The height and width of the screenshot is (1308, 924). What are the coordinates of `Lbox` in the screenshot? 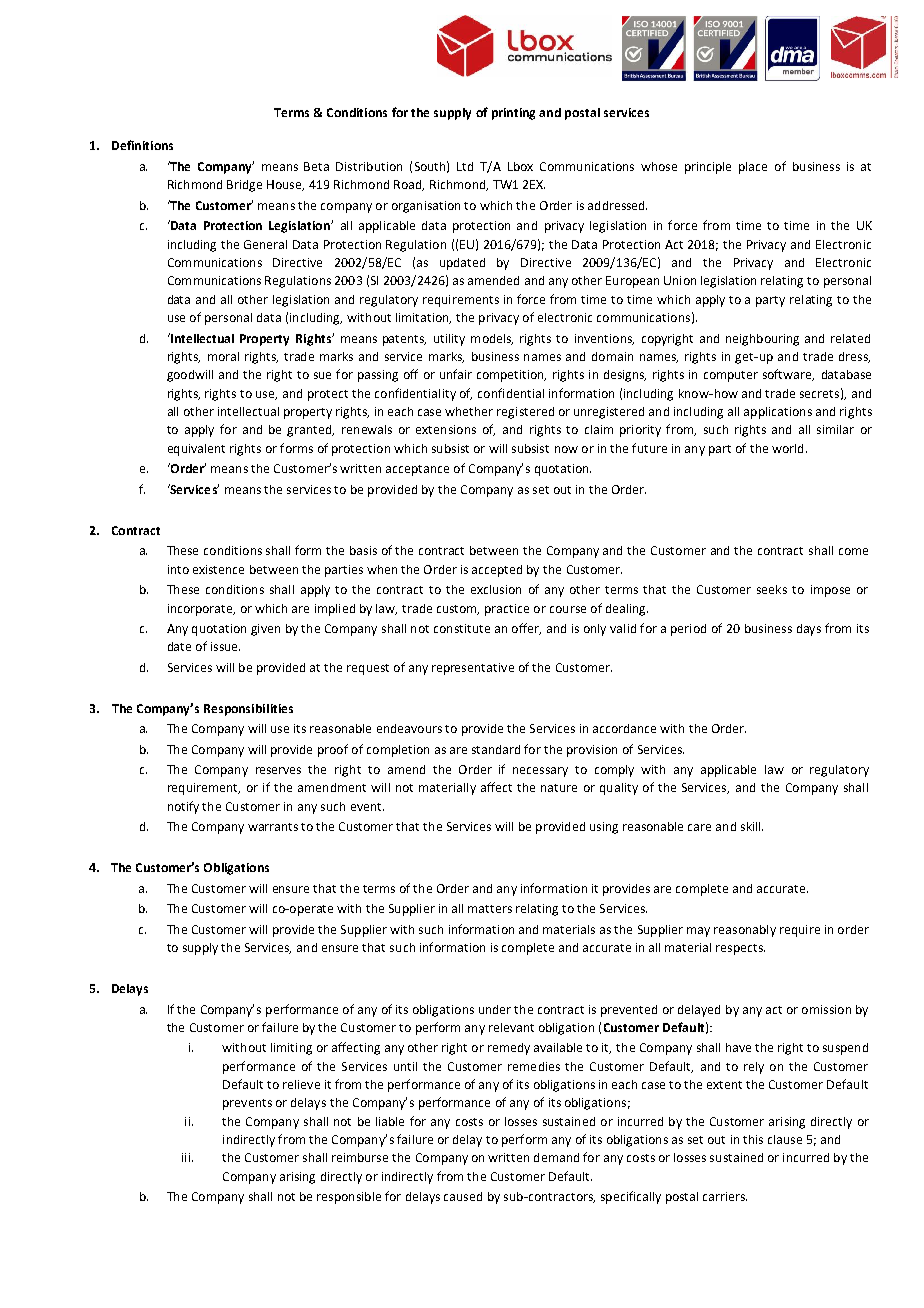 It's located at (520, 166).
